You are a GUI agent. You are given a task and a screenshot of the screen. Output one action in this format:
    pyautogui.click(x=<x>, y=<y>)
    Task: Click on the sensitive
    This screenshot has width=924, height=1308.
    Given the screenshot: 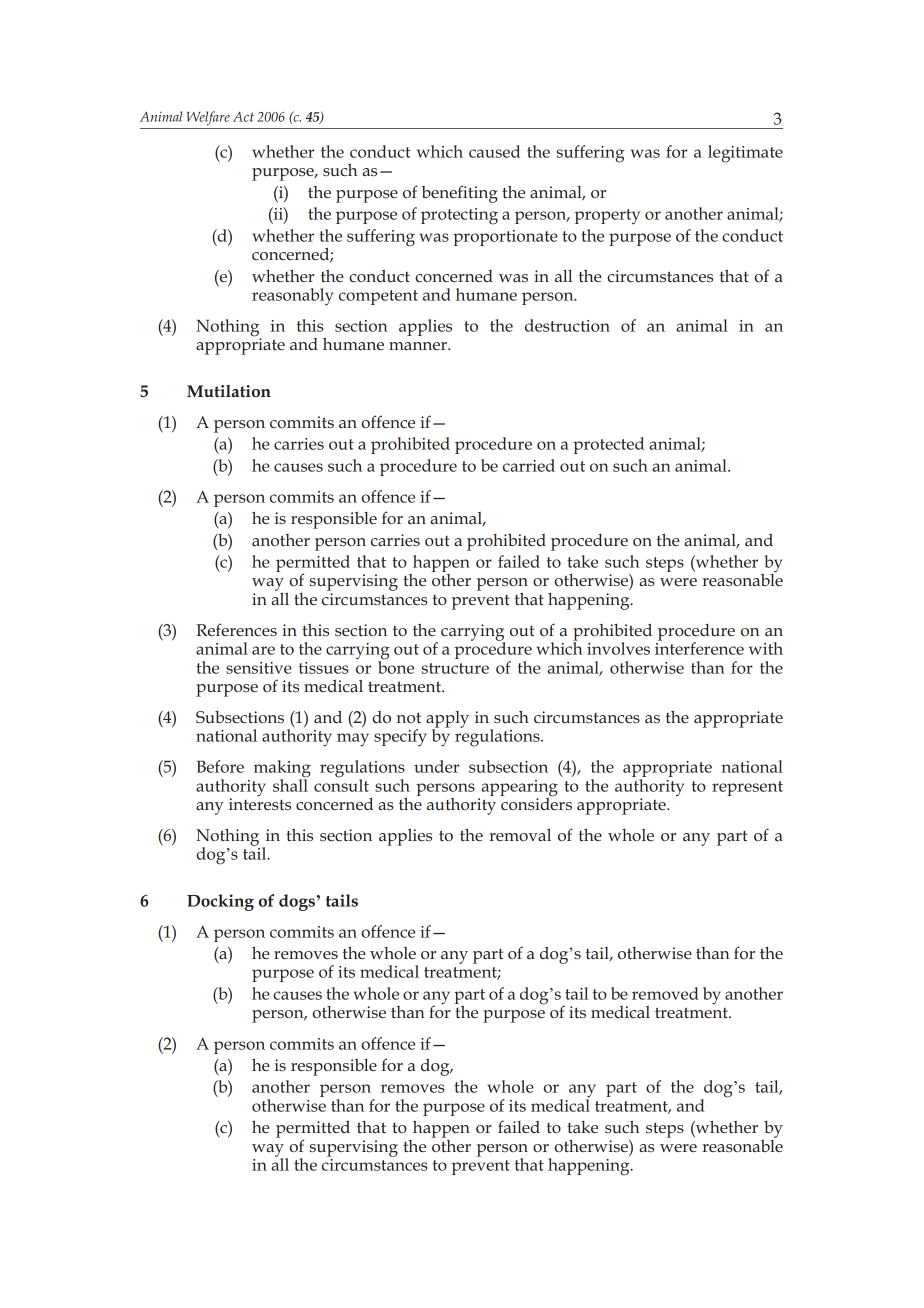 What is the action you would take?
    pyautogui.click(x=259, y=668)
